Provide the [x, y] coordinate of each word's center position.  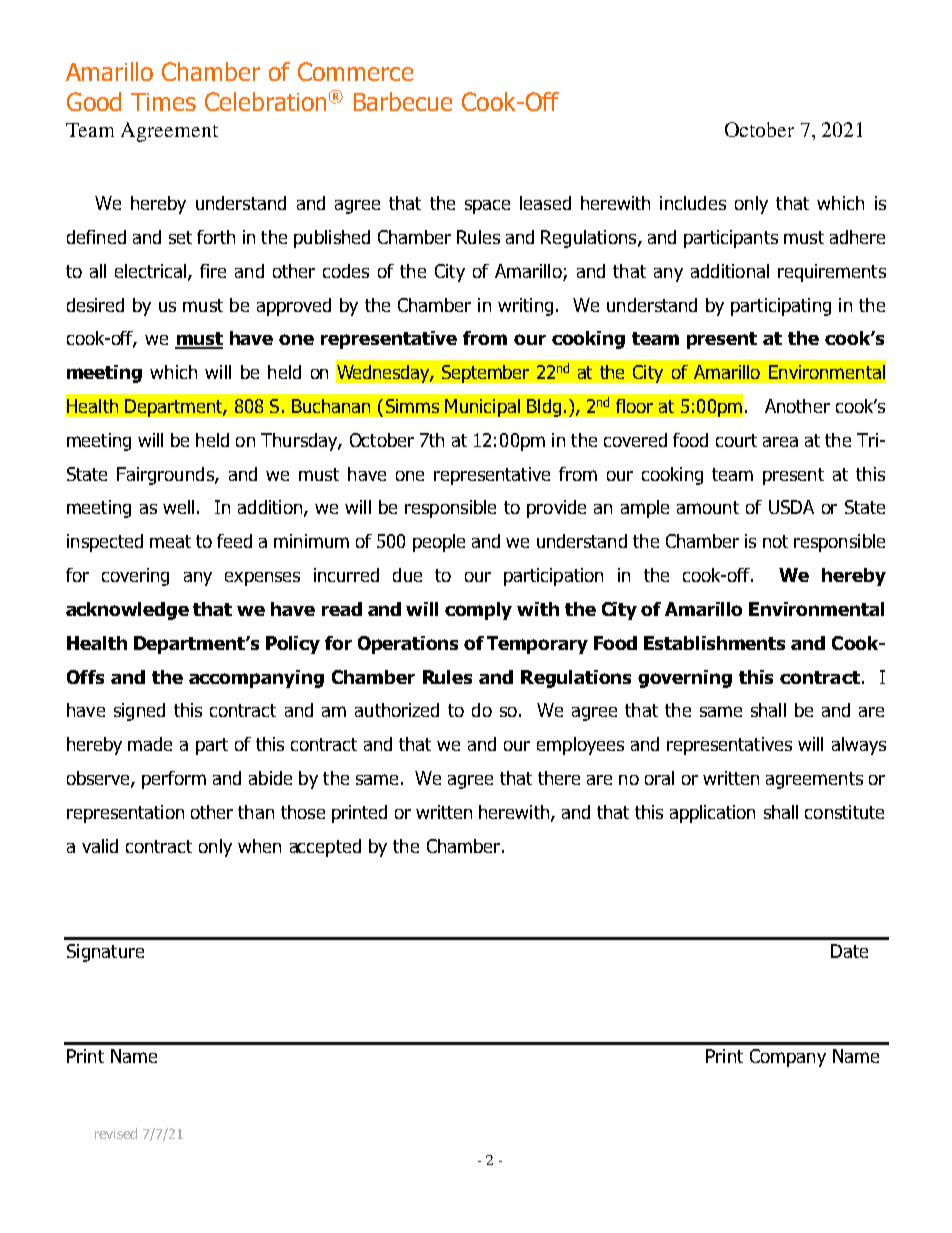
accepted [325, 848]
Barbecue [403, 101]
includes [693, 203]
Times [163, 102]
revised [116, 1133]
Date [849, 951]
